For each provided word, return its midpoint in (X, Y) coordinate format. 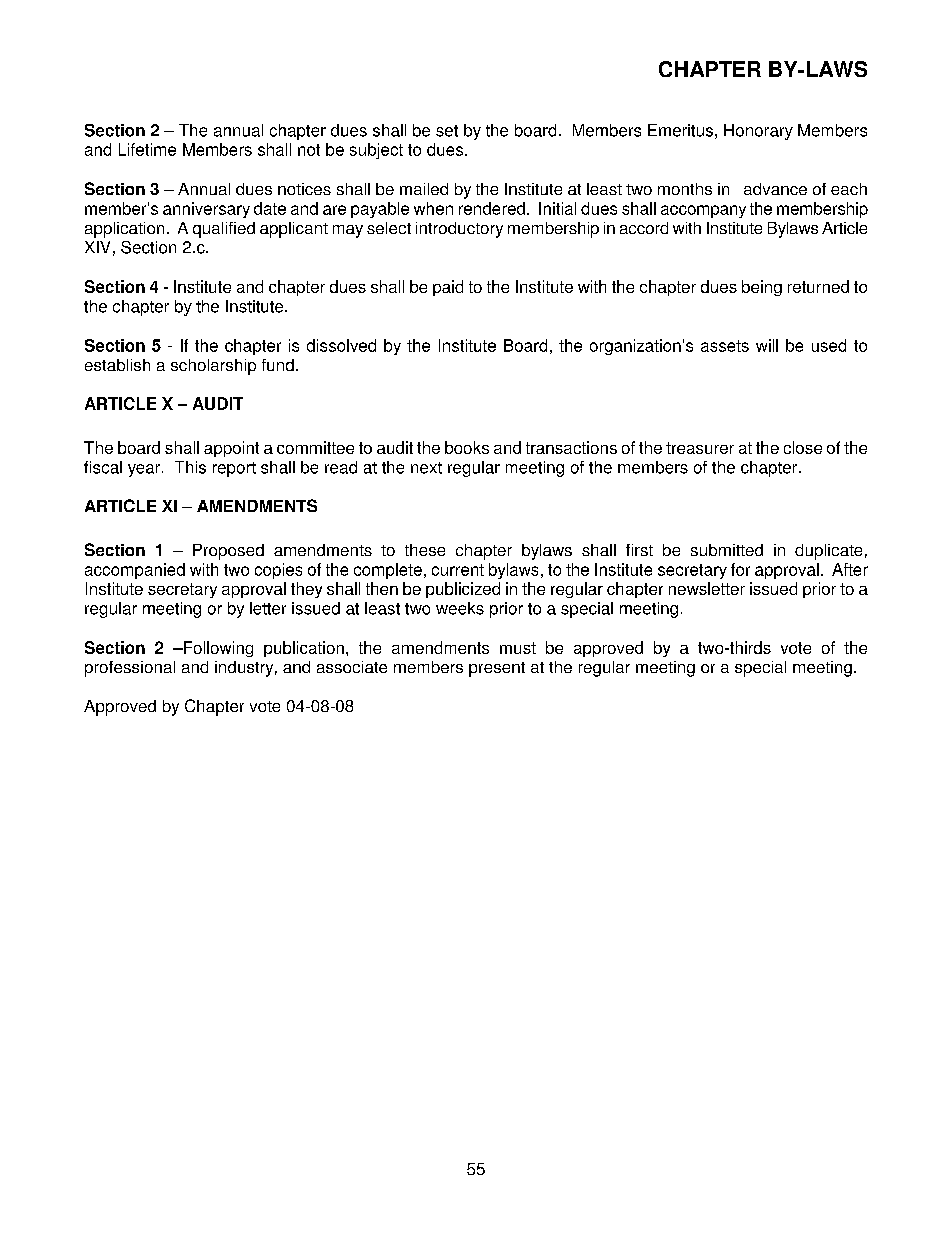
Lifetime (147, 149)
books (467, 447)
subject (376, 151)
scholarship (213, 367)
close (803, 447)
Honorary (758, 132)
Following (217, 649)
